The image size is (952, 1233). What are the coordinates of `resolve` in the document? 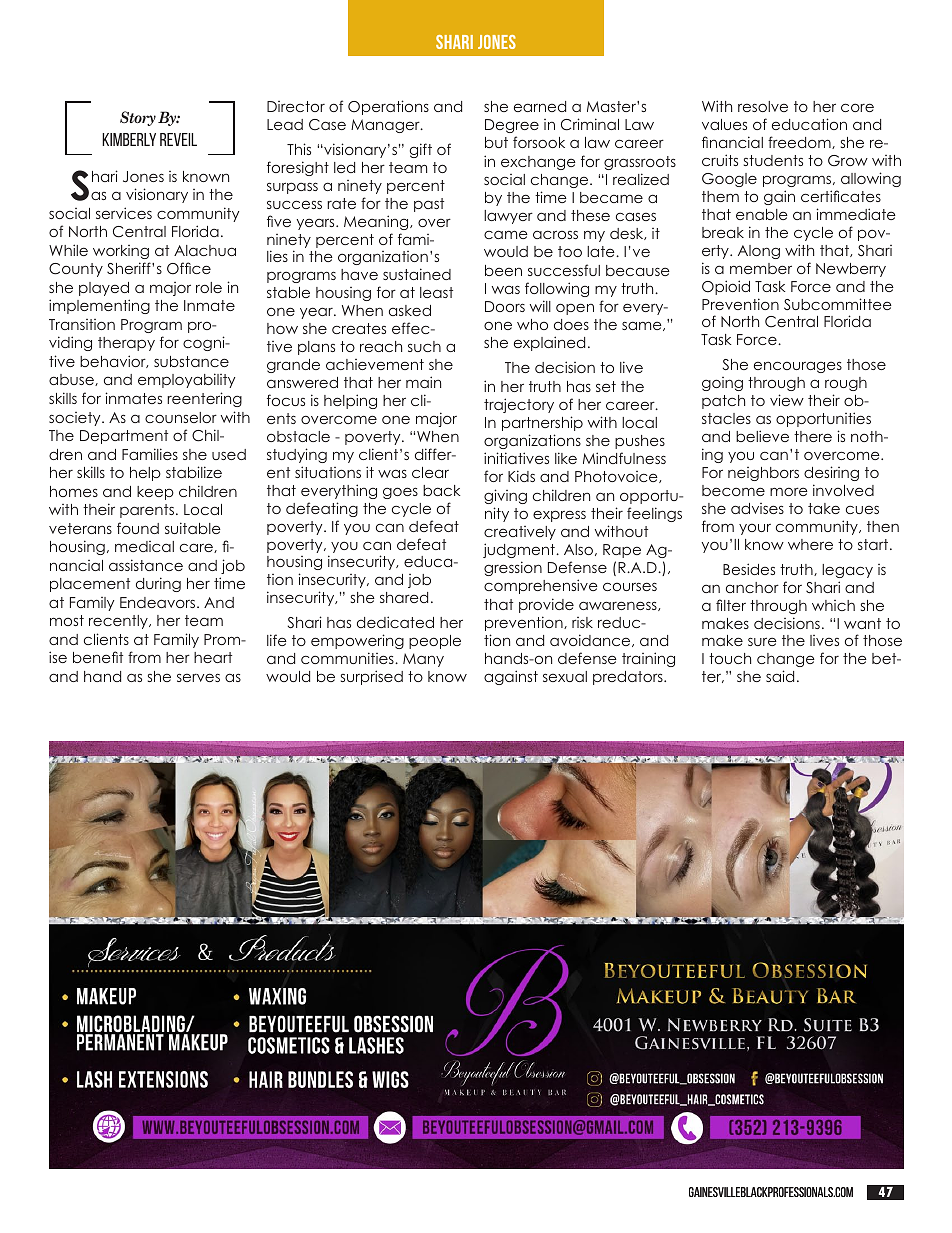 It's located at (763, 106).
